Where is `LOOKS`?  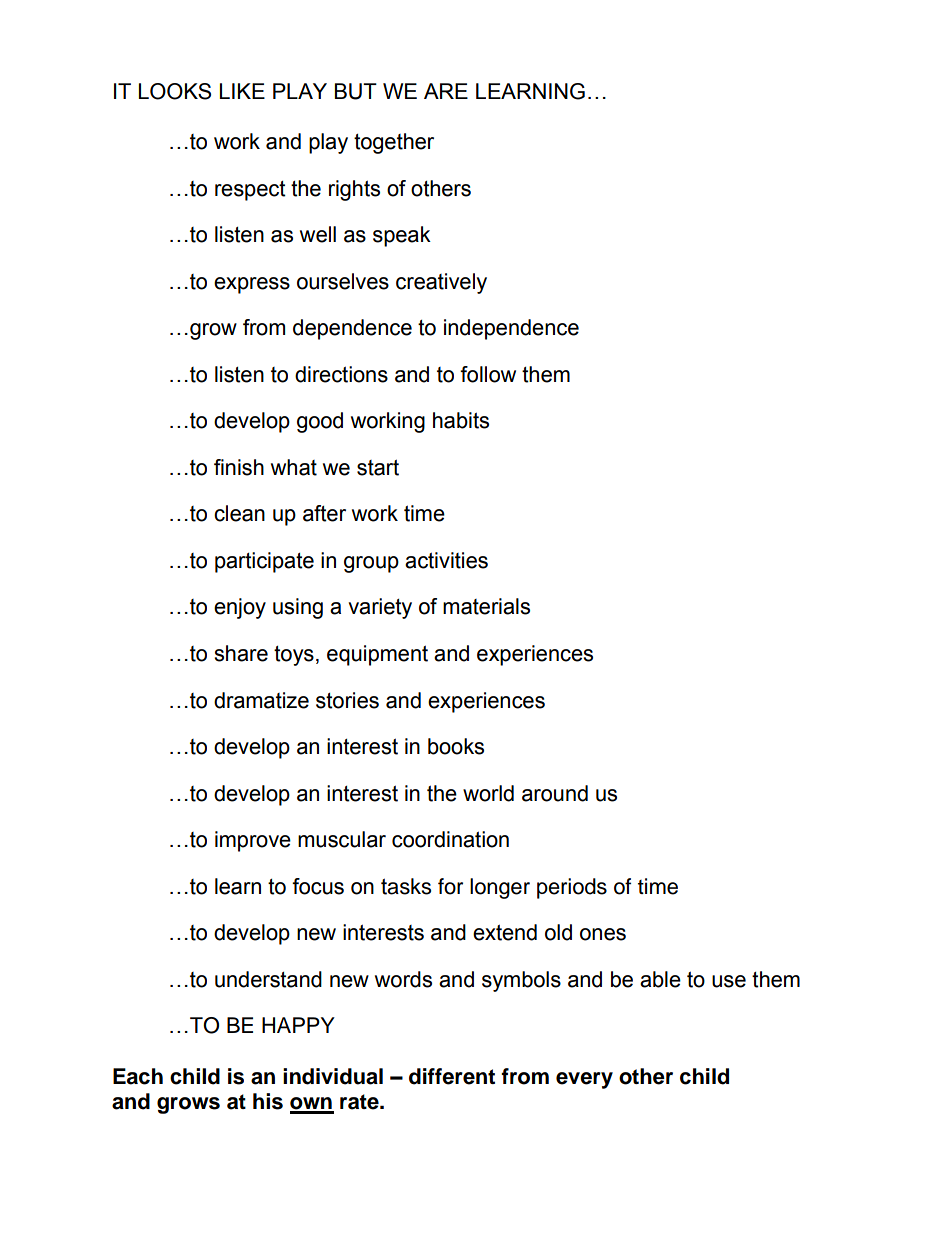
LOOKS is located at coordinates (175, 91).
